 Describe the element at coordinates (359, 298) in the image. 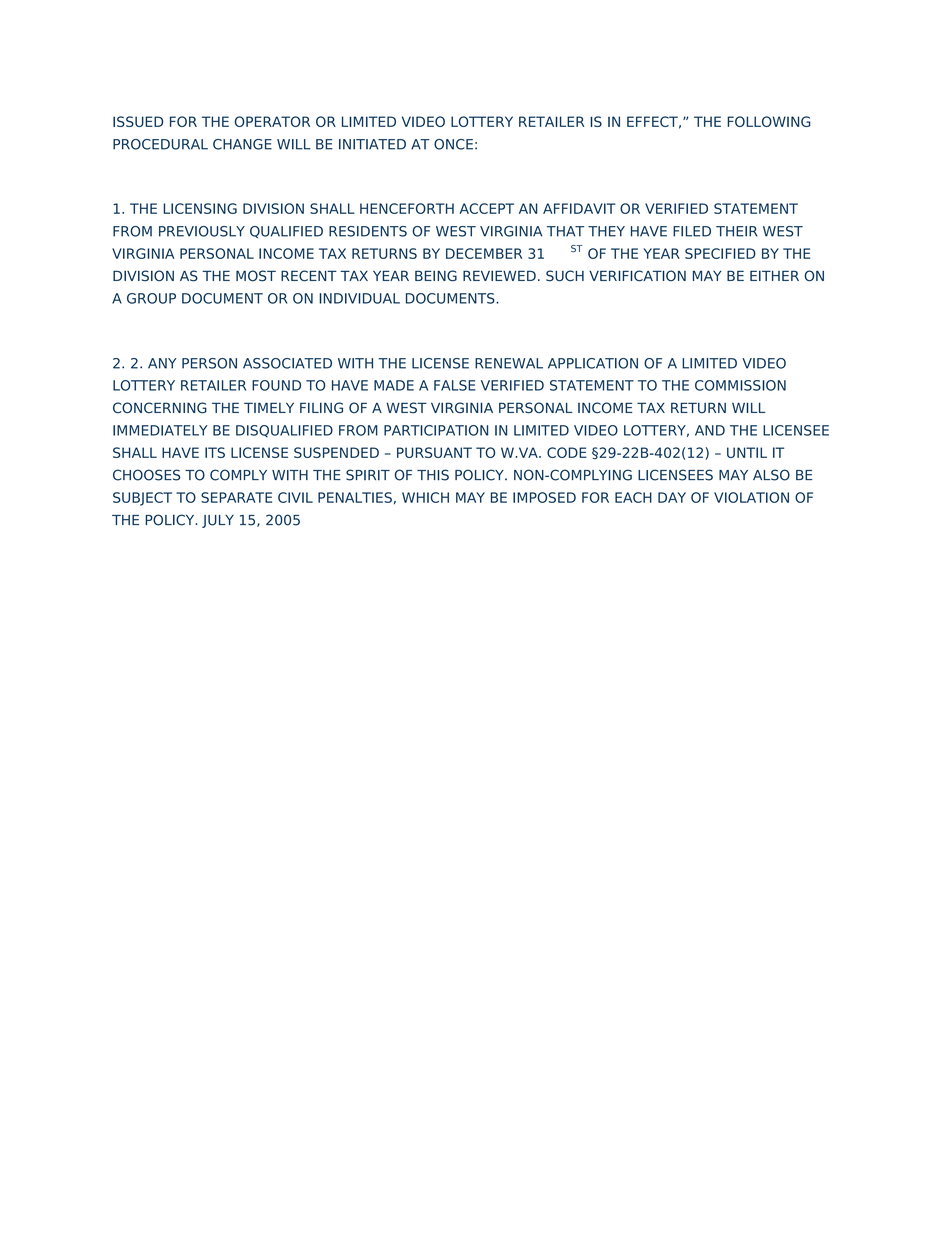

I see `INDIVIDUAL` at that location.
